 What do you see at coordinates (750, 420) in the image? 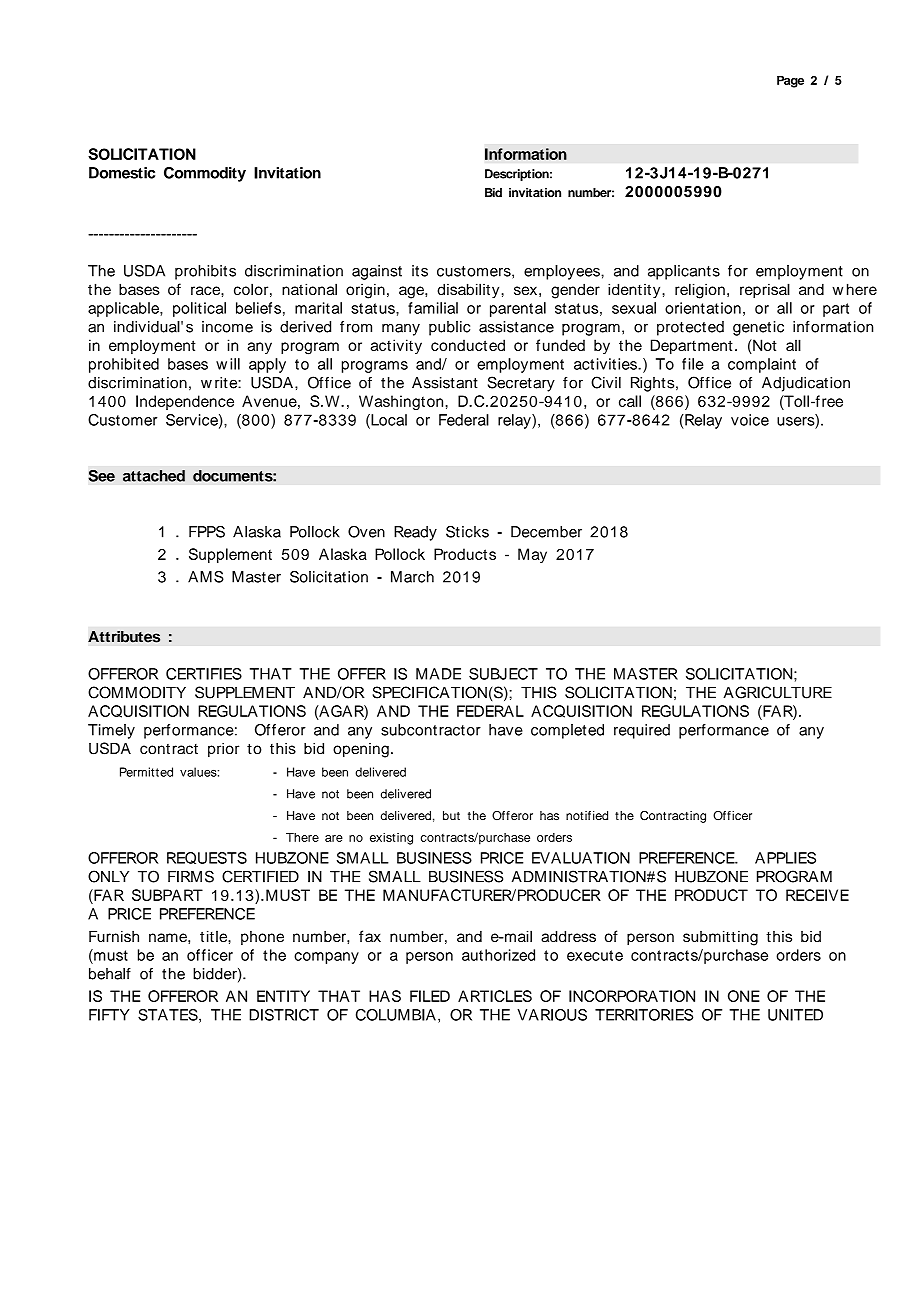
I see `voice` at bounding box center [750, 420].
